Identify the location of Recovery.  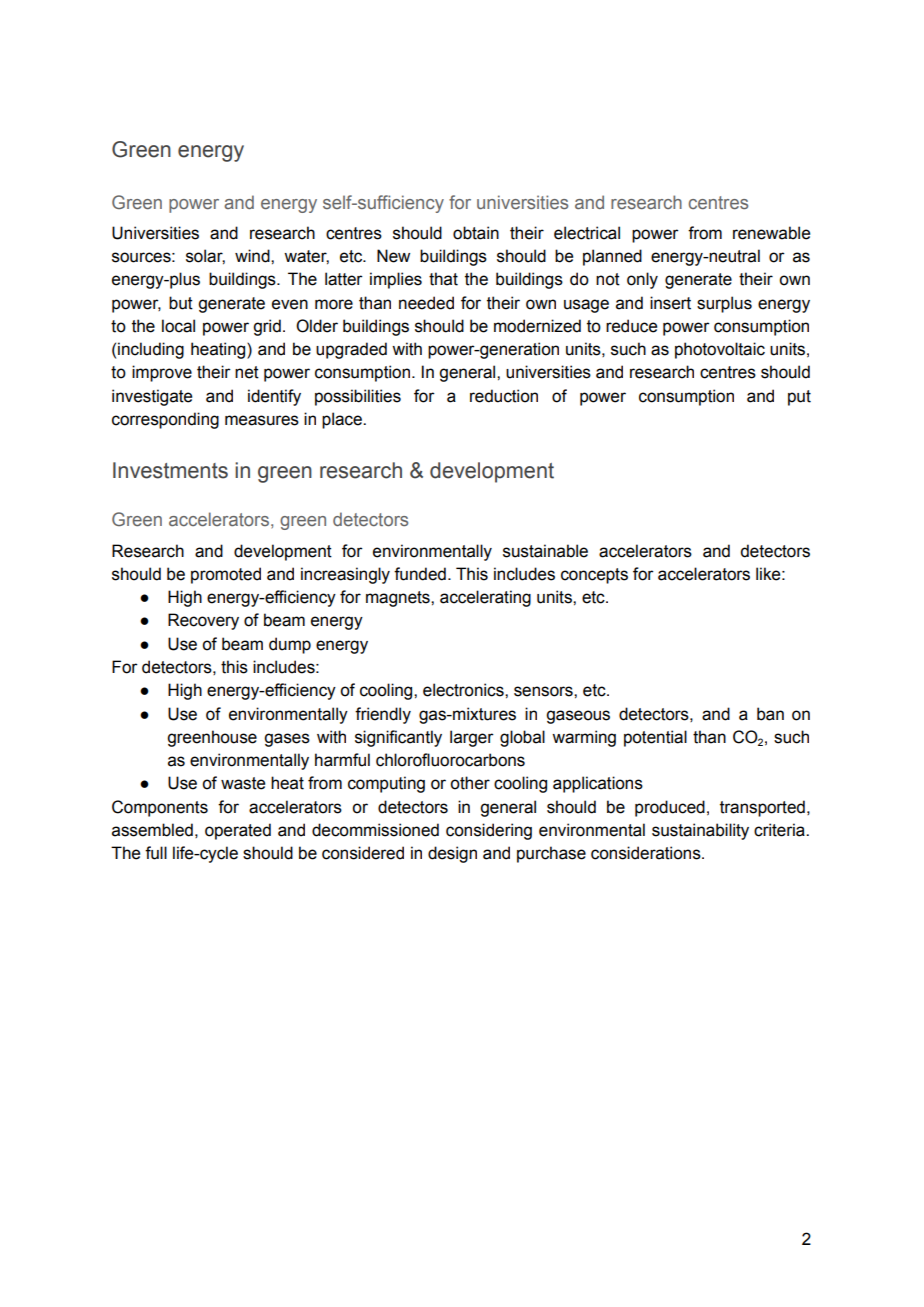
(203, 621).
